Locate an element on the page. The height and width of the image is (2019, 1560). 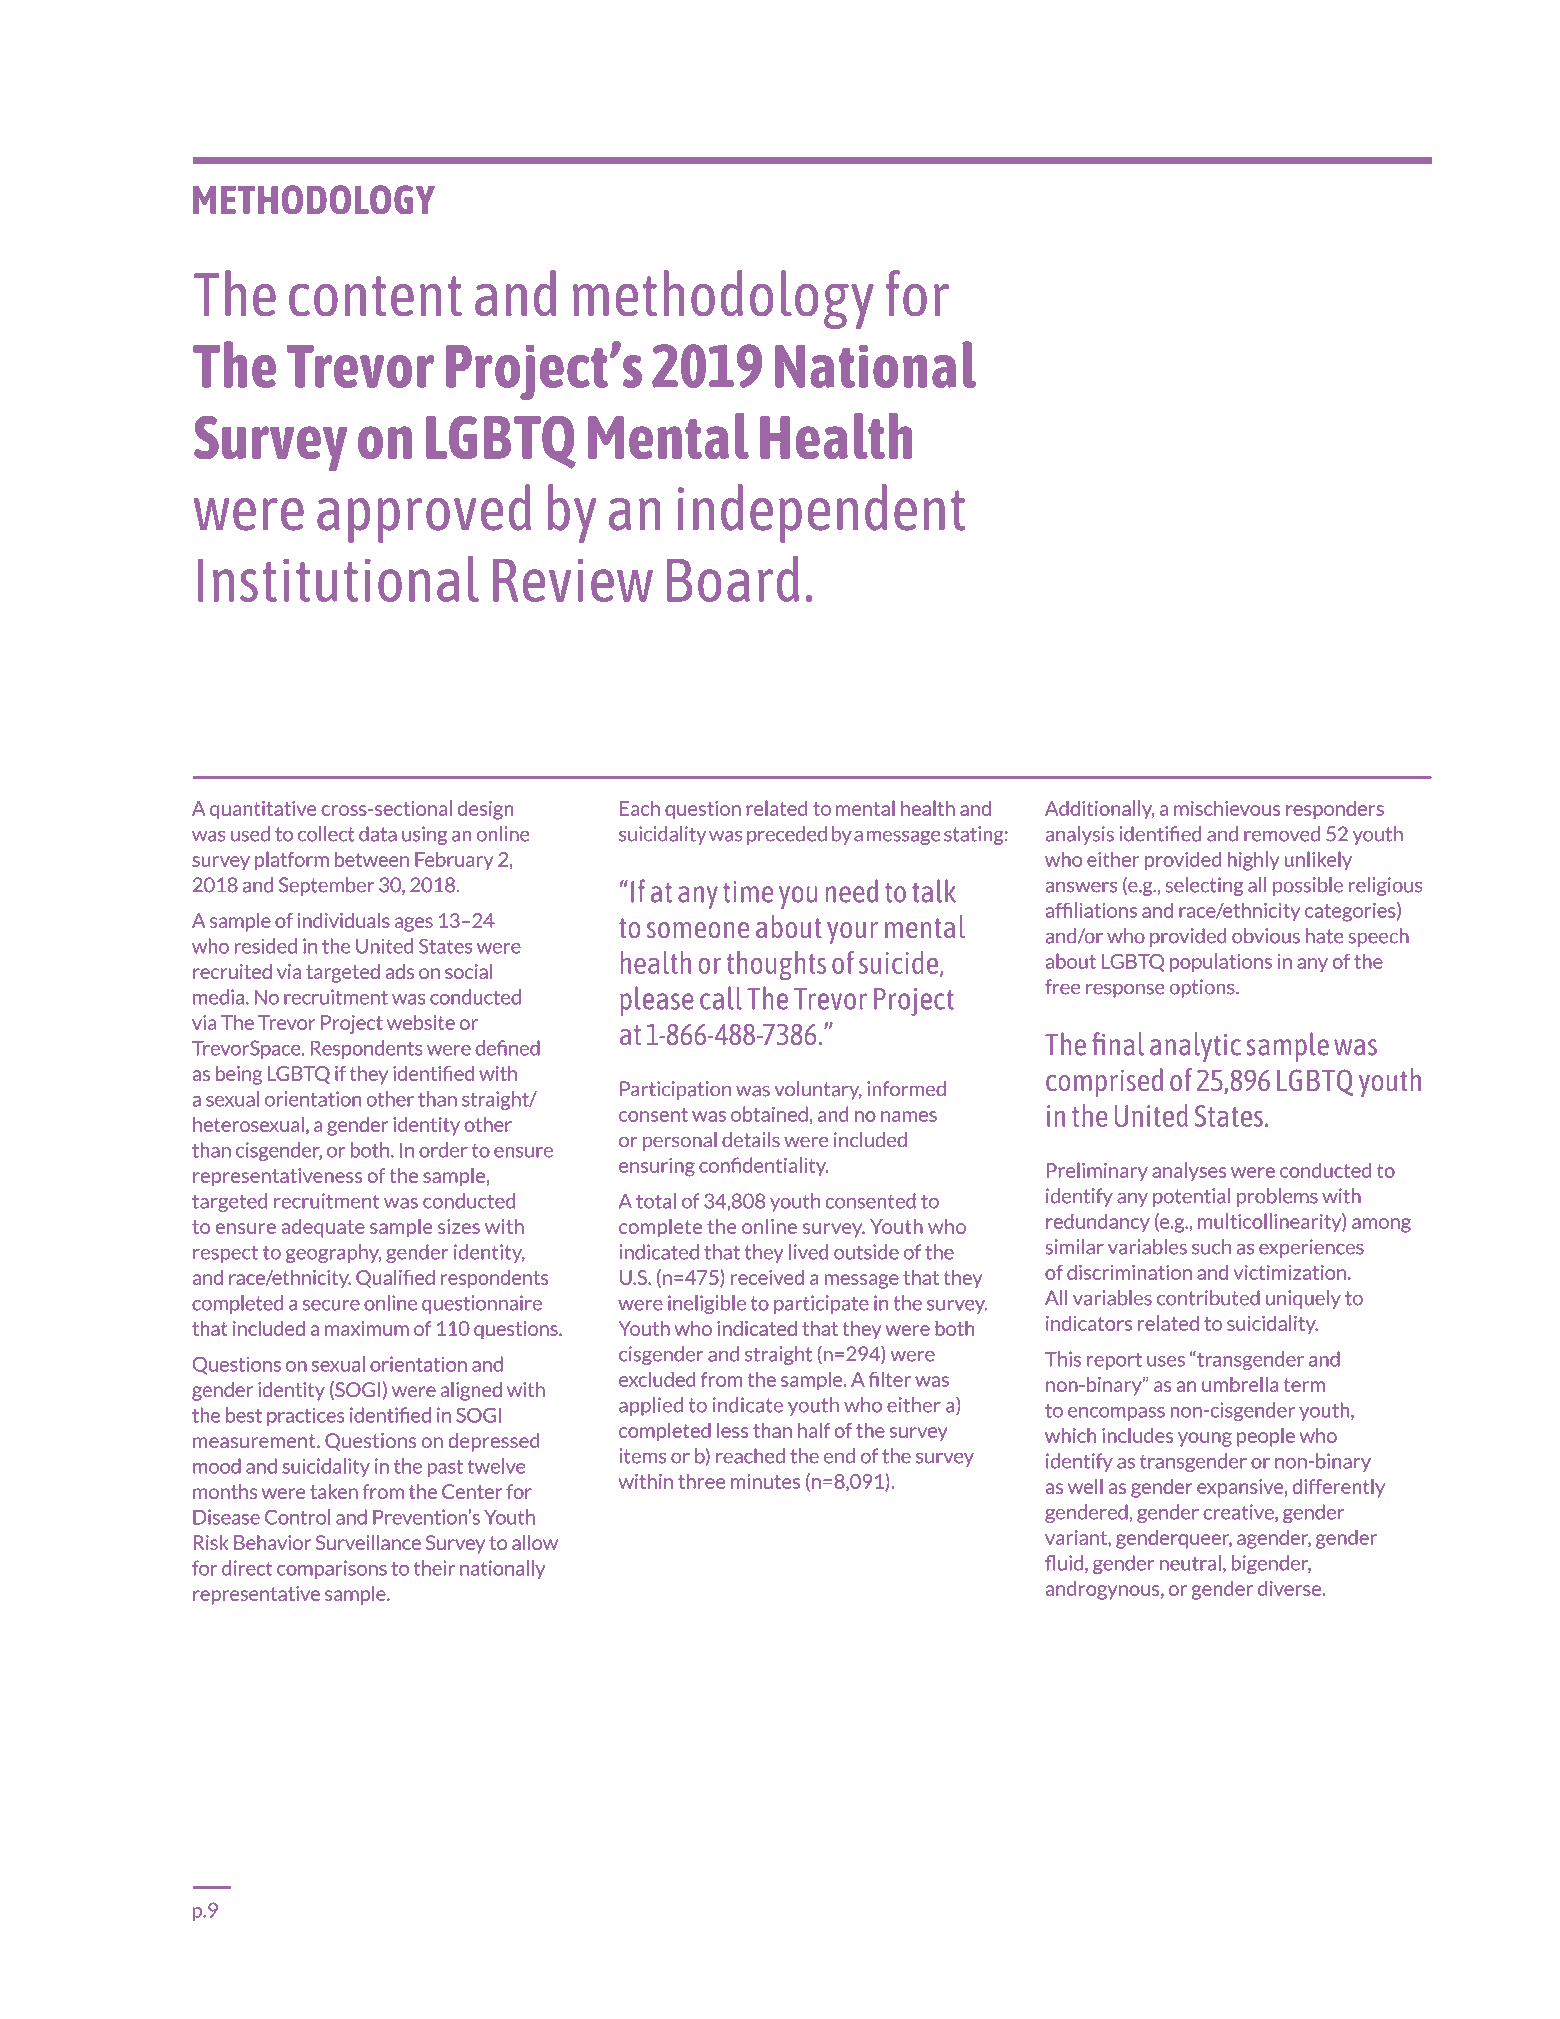
neutral is located at coordinates (1190, 1563).
